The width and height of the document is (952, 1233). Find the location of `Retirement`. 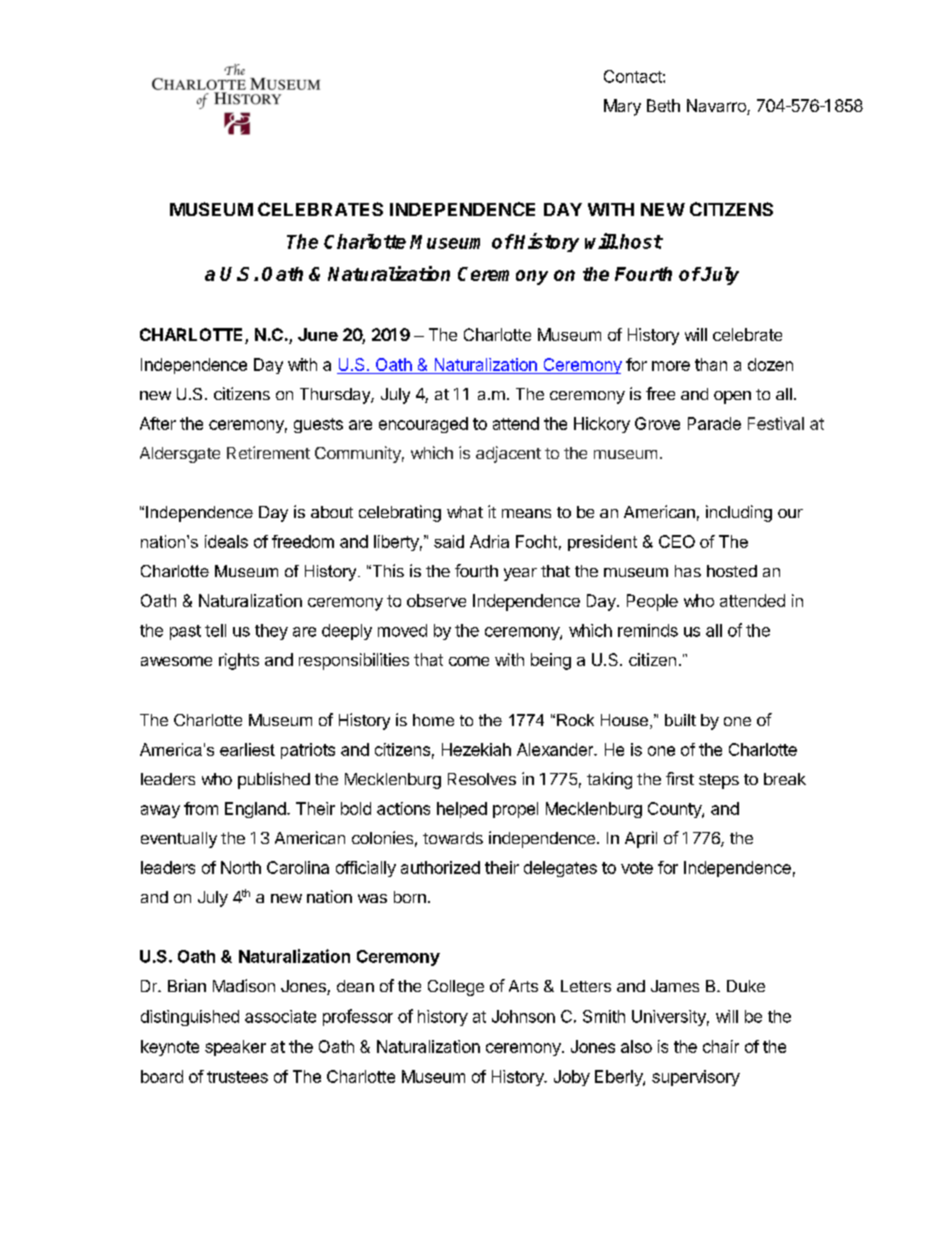

Retirement is located at coordinates (268, 452).
